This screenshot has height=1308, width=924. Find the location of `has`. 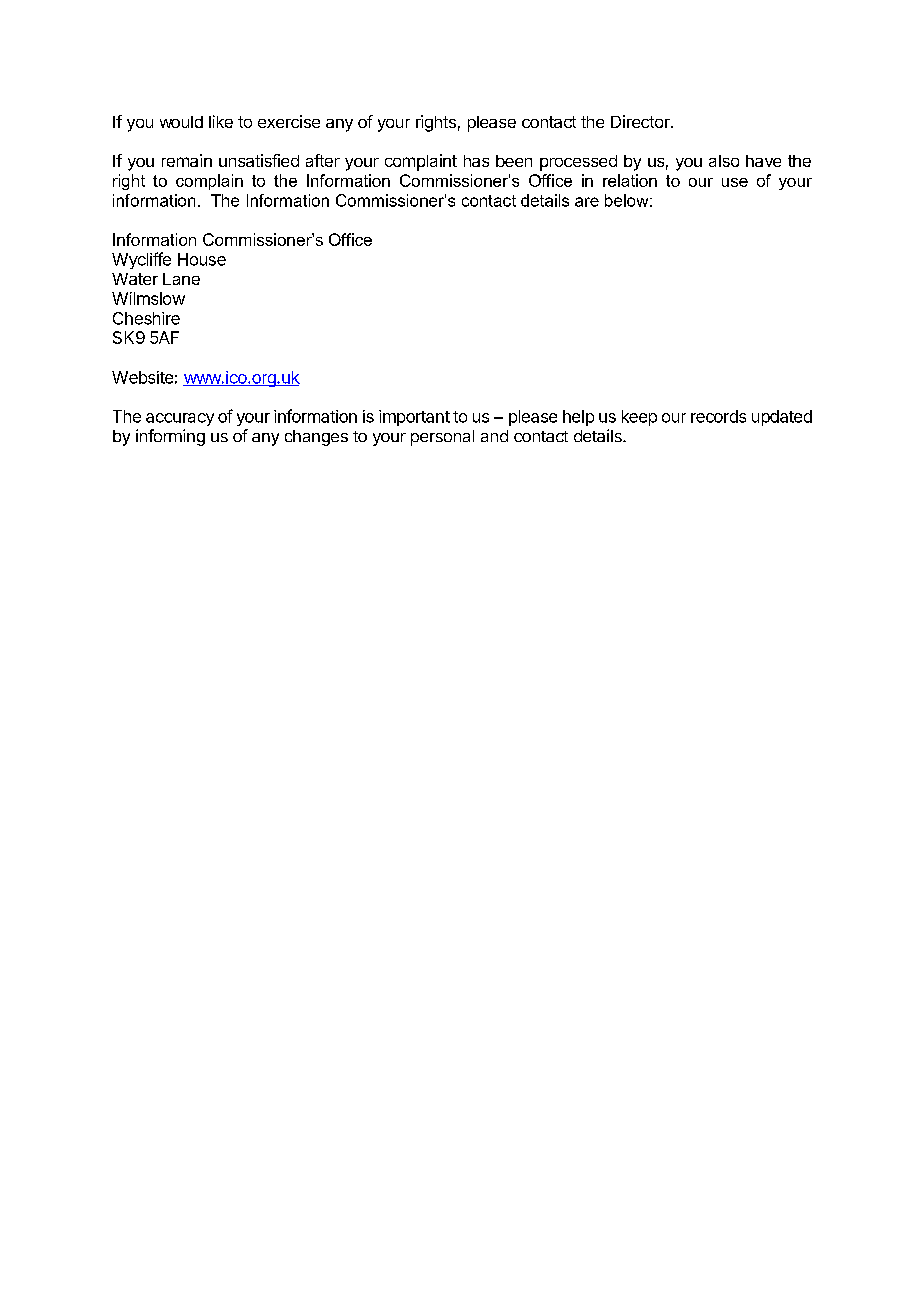

has is located at coordinates (476, 161).
